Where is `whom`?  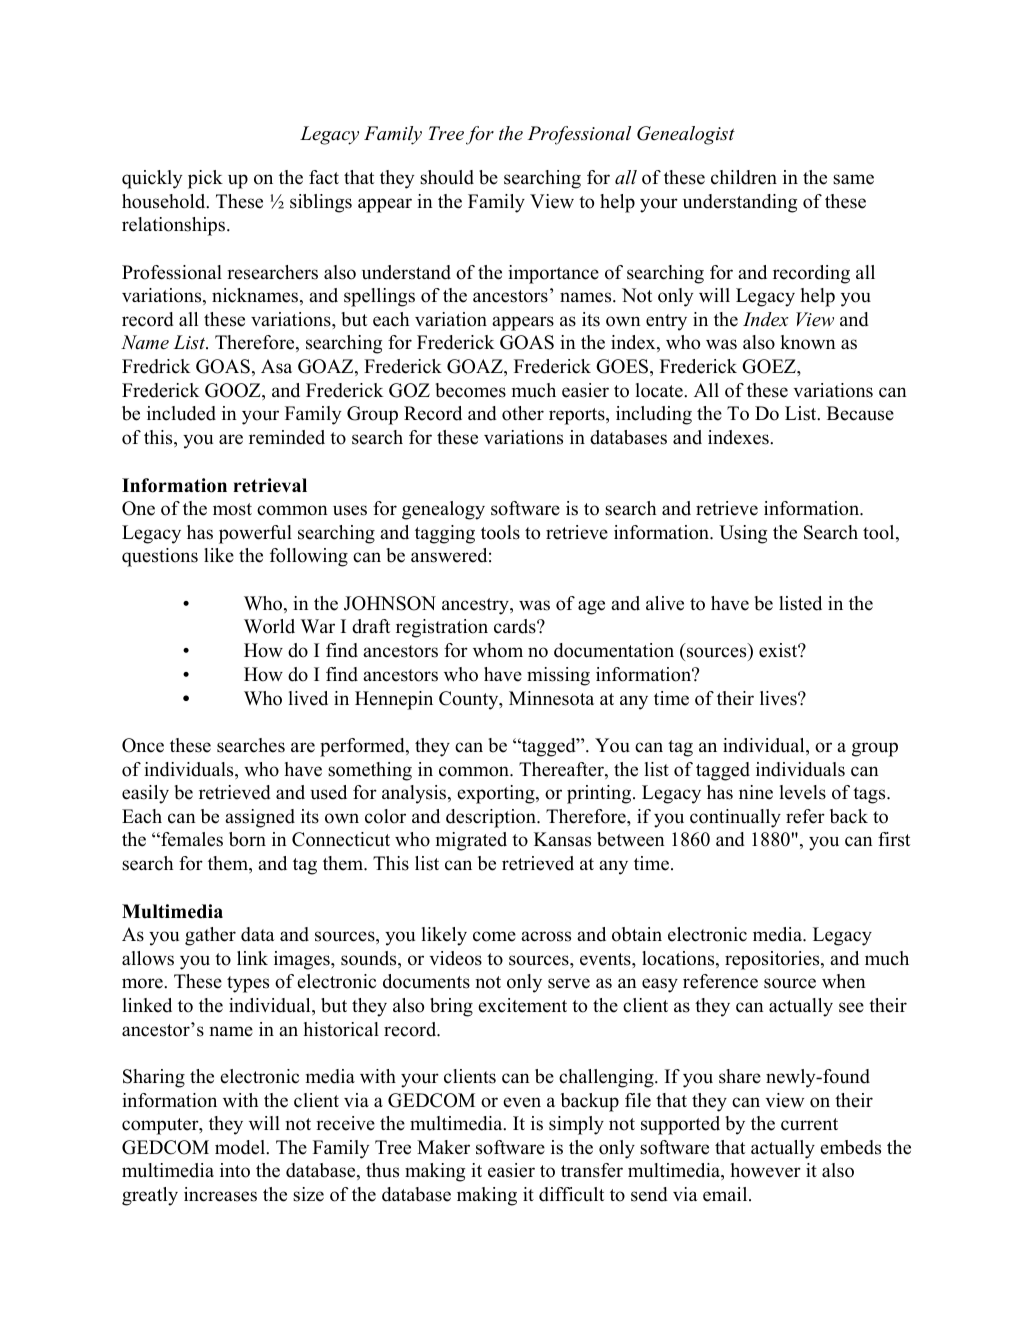 whom is located at coordinates (498, 650).
